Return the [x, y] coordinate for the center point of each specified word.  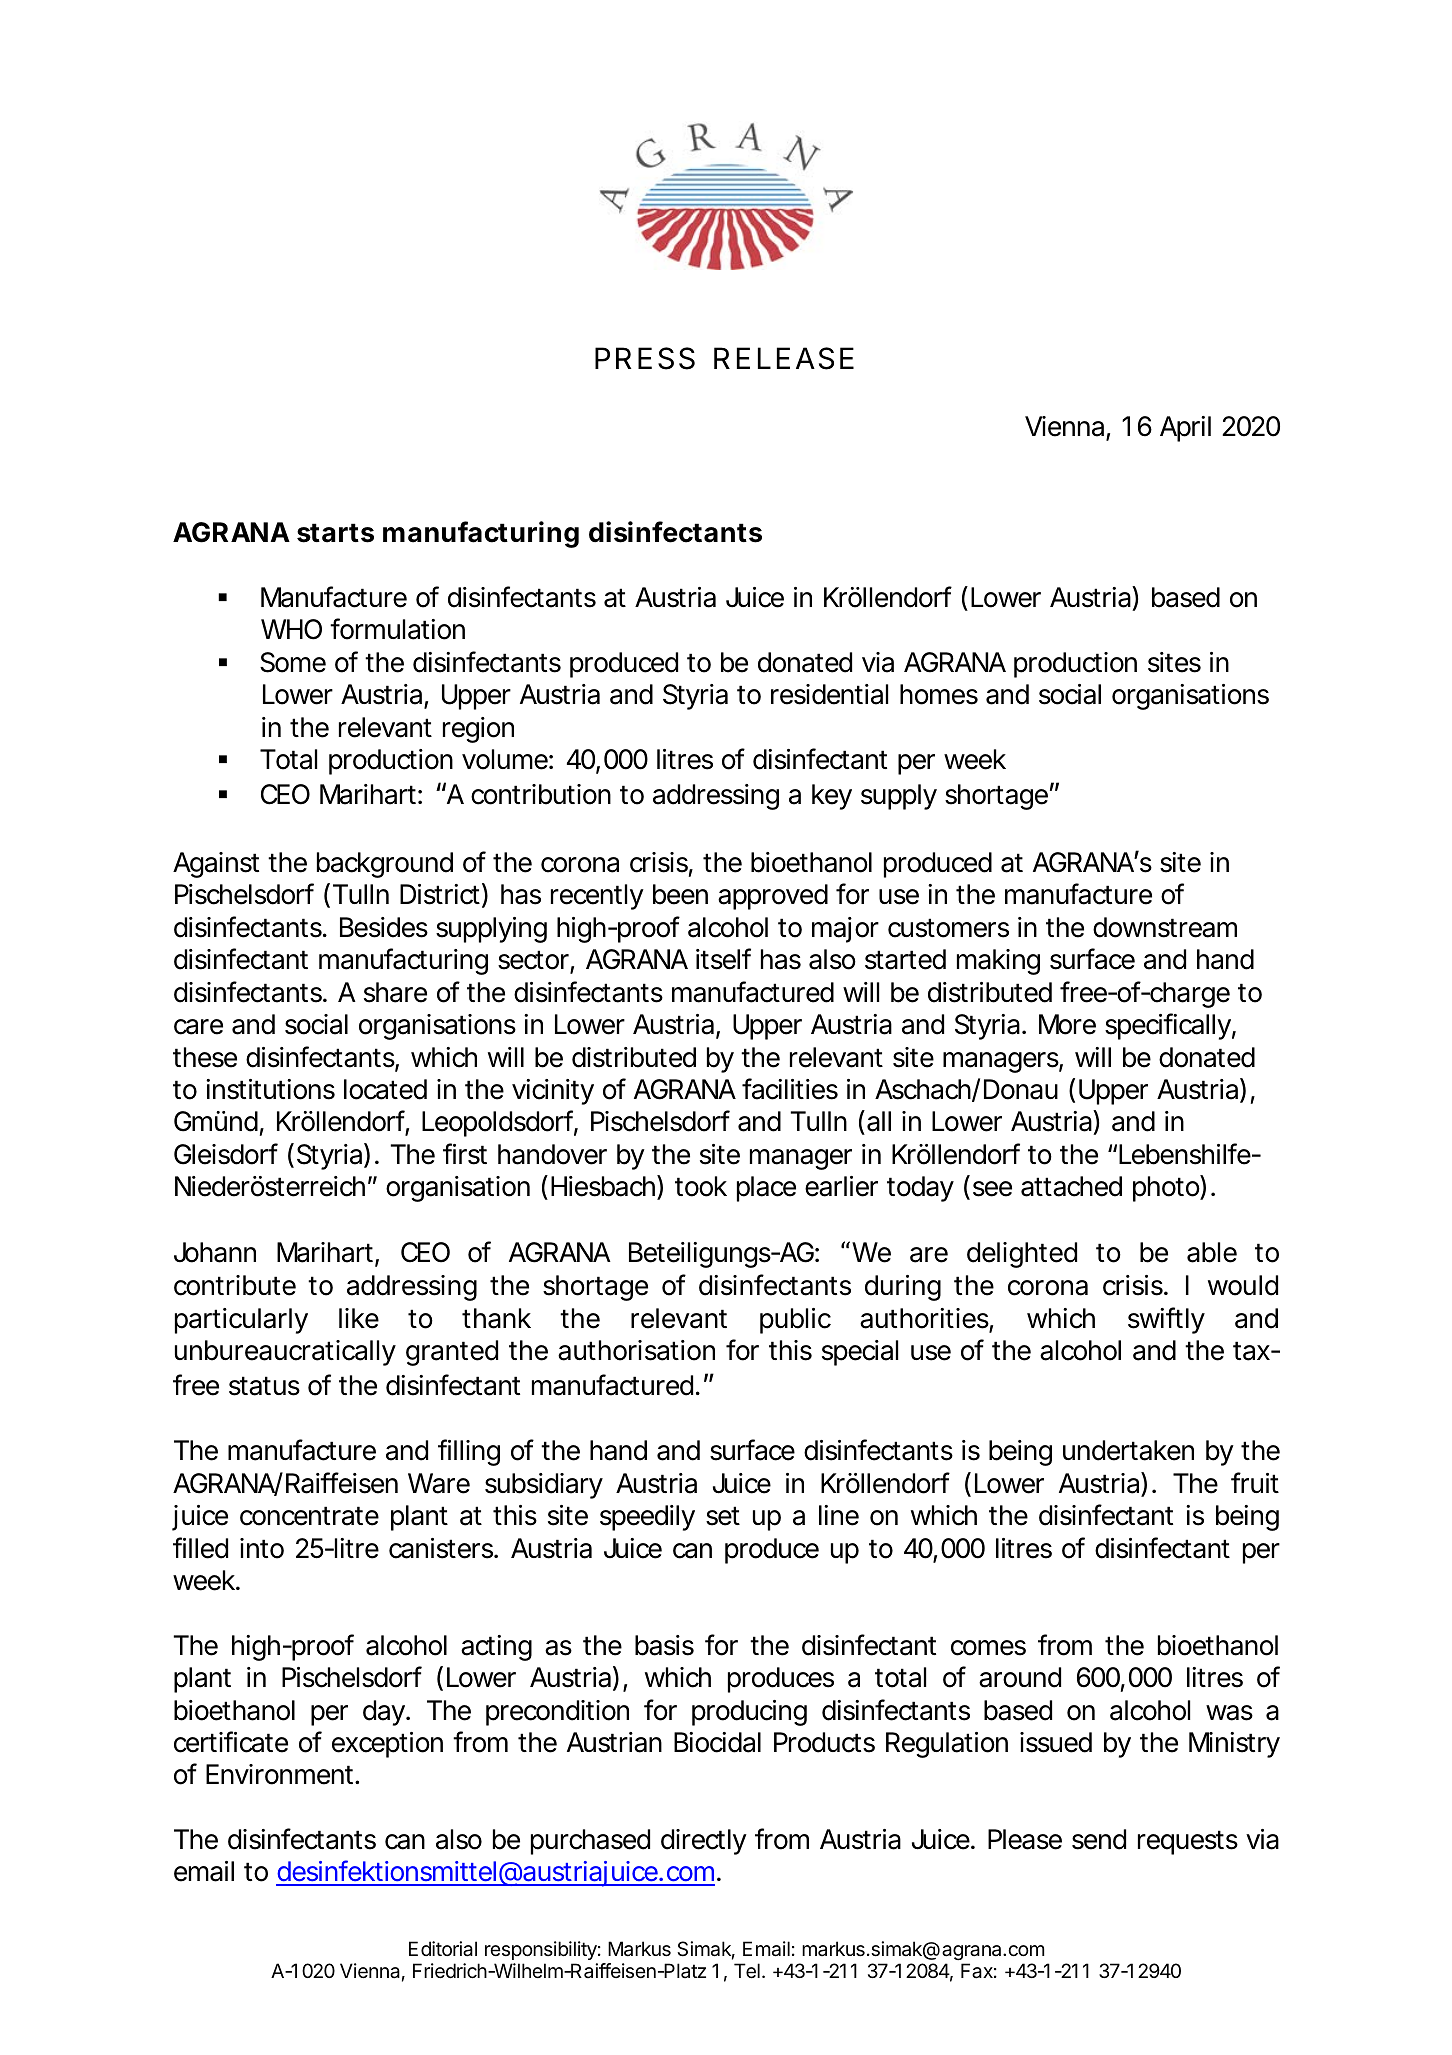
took [701, 1186]
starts [335, 533]
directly [704, 1842]
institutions [270, 1089]
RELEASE [784, 358]
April [1185, 429]
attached [1071, 1186]
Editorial [443, 1949]
